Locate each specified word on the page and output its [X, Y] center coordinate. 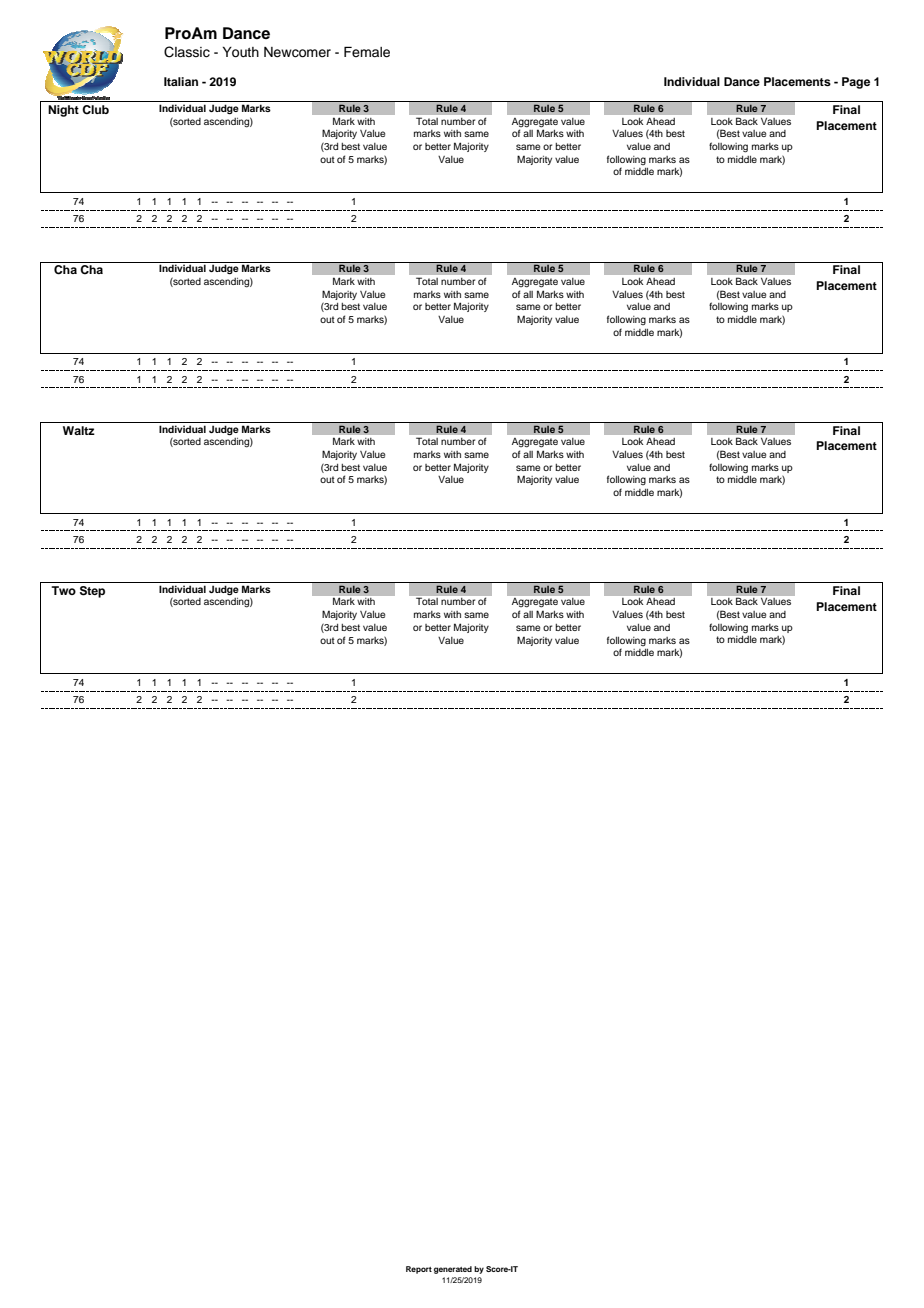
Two [63, 590]
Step [92, 592]
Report [419, 1270]
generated [453, 1270]
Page [856, 83]
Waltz [79, 430]
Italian [181, 81]
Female [367, 52]
